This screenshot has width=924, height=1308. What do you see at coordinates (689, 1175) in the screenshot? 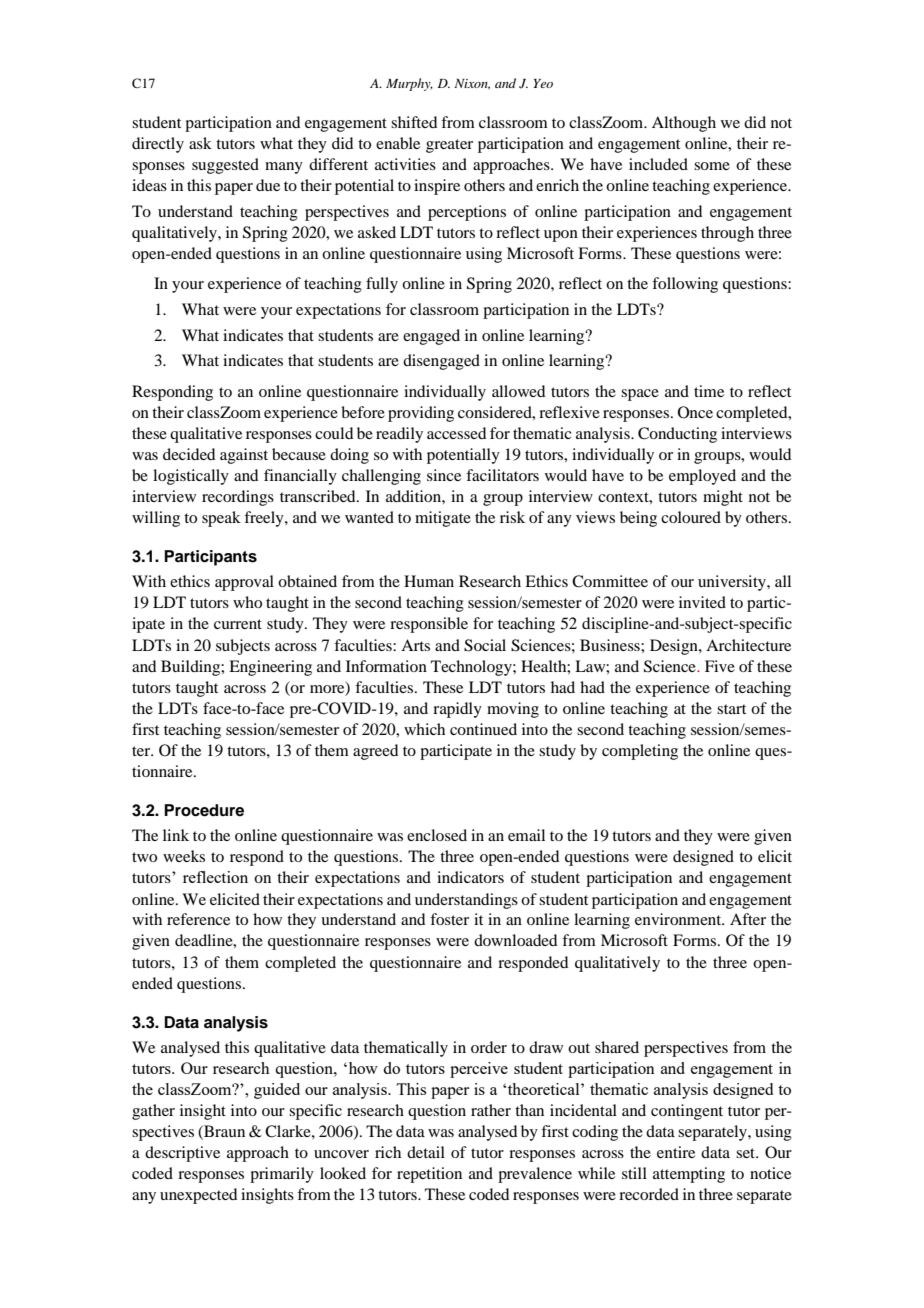
I see `attempting` at bounding box center [689, 1175].
